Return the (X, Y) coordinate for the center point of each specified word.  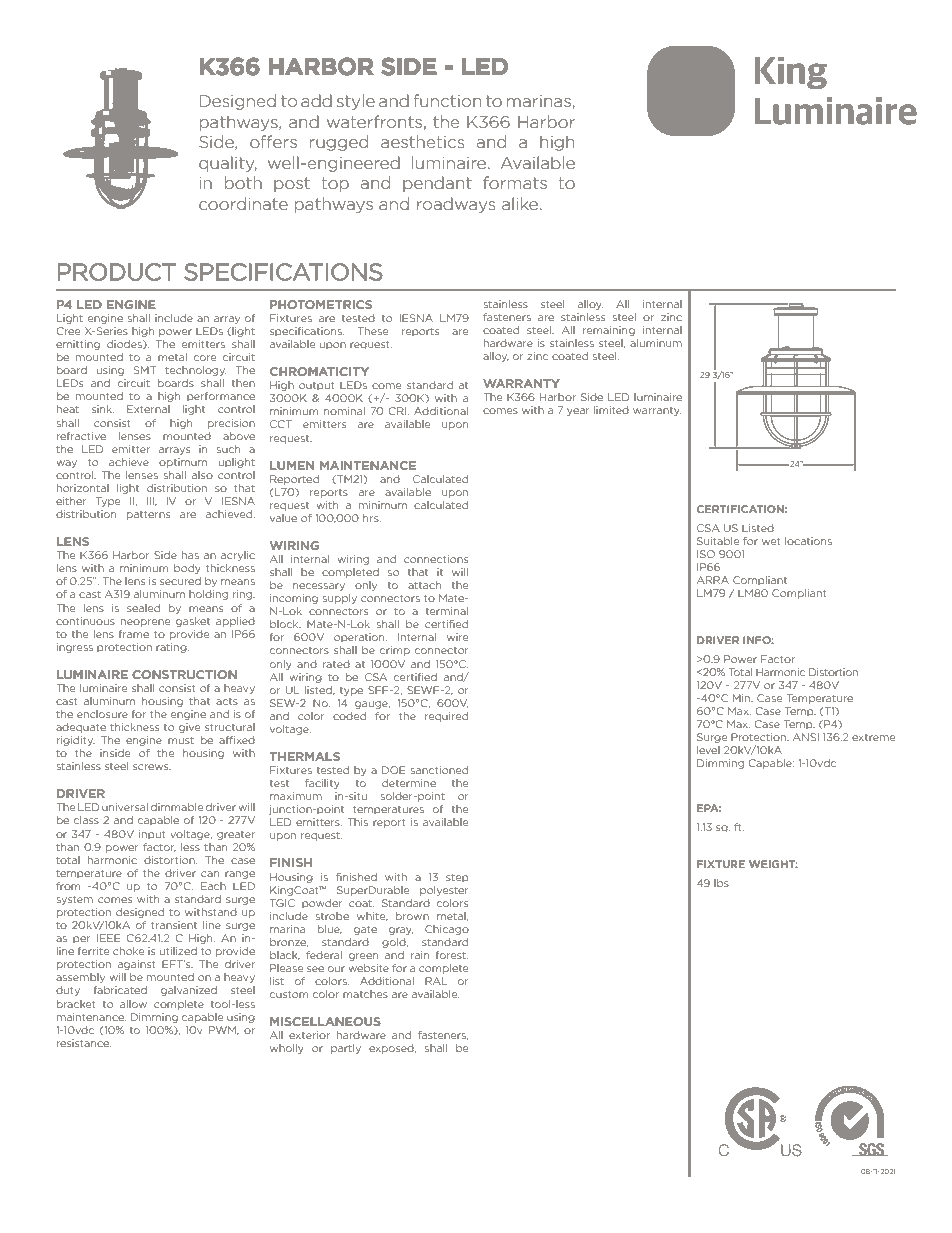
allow (133, 1004)
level (708, 750)
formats (515, 182)
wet (771, 541)
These (373, 331)
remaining (609, 331)
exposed (392, 1049)
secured (180, 581)
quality (228, 164)
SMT (145, 370)
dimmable (177, 807)
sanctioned (439, 770)
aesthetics (422, 141)
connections (436, 559)
